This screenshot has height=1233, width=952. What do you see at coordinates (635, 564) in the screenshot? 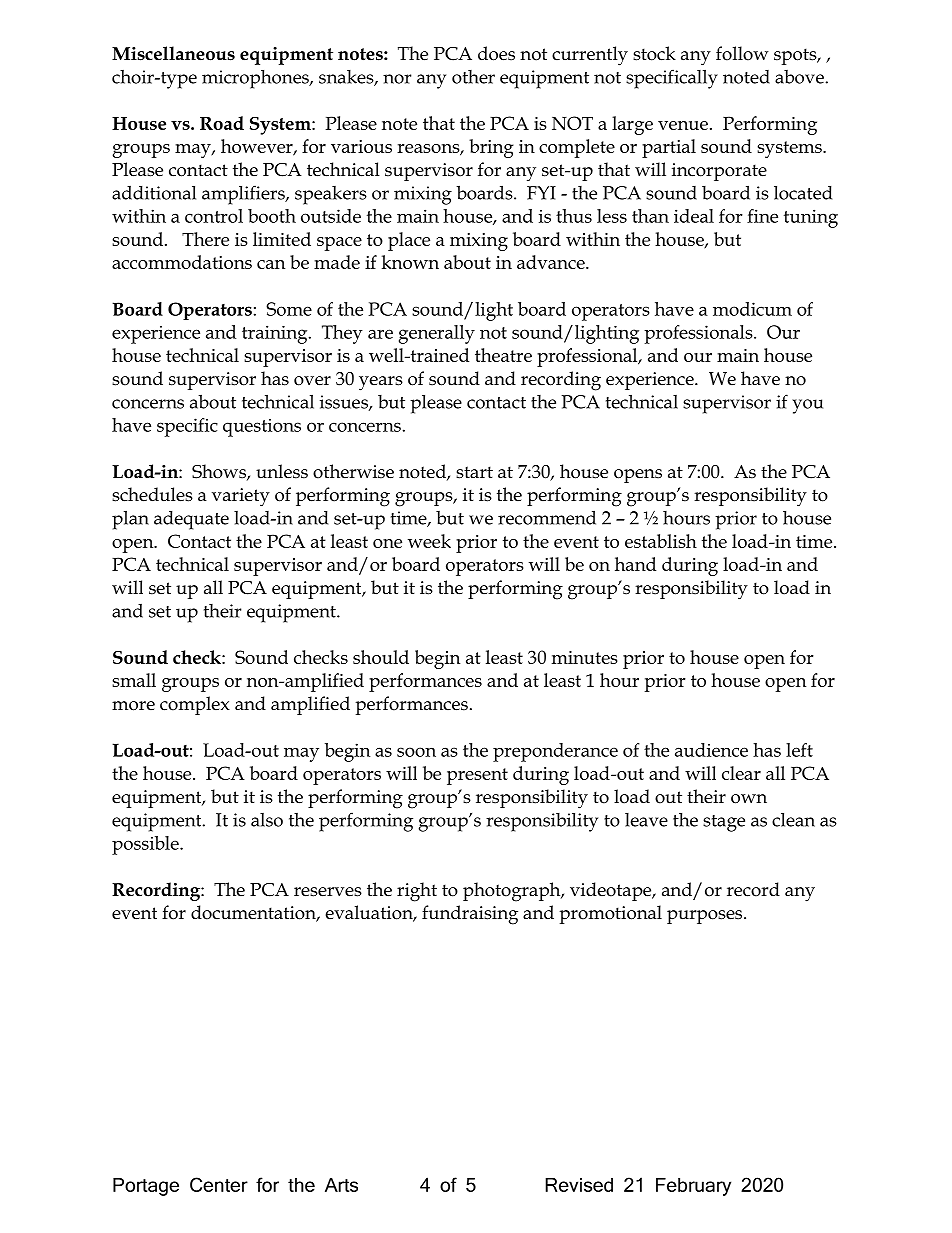
I see `hand` at bounding box center [635, 564].
